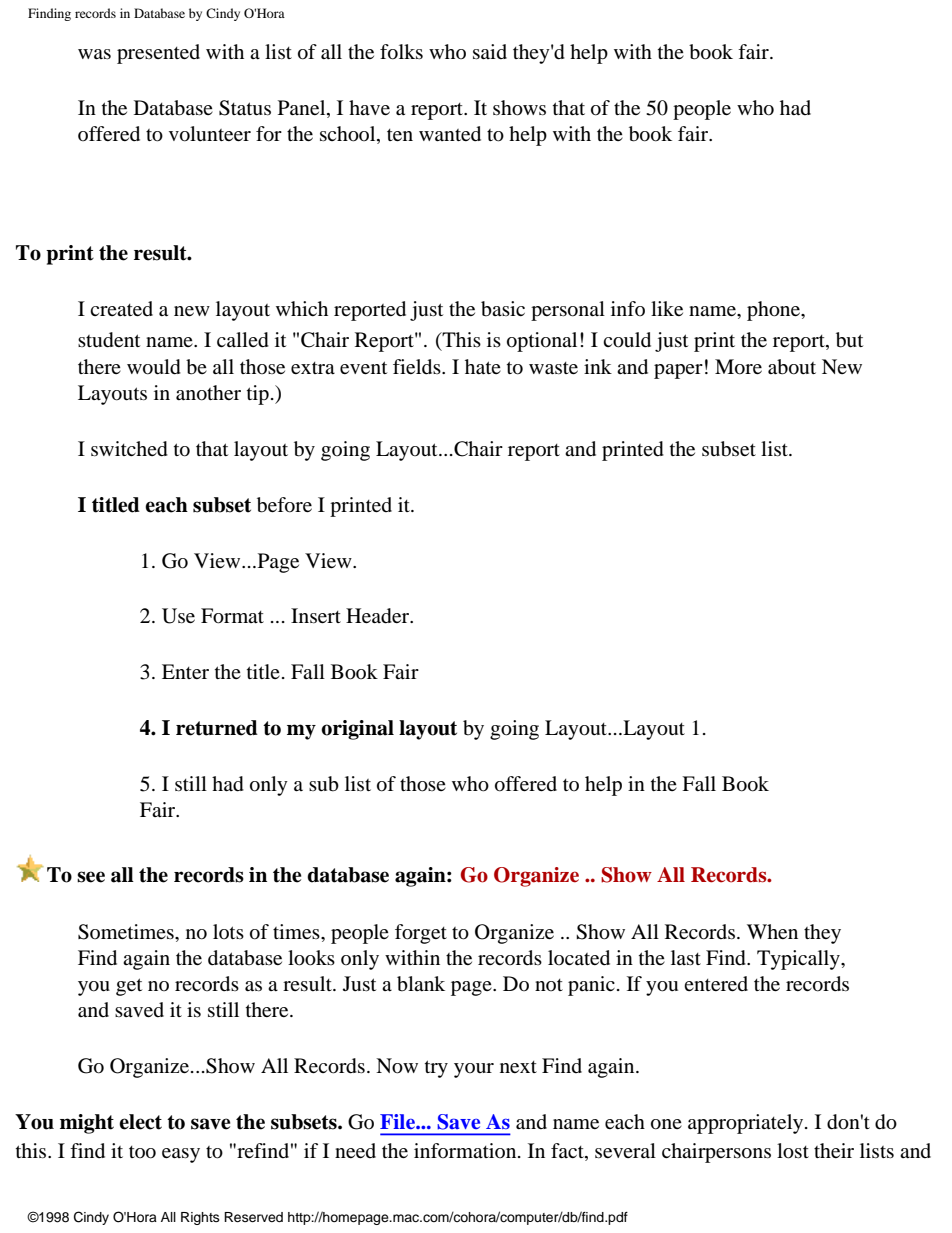 This image has width=952, height=1233. I want to click on lots, so click(228, 931).
